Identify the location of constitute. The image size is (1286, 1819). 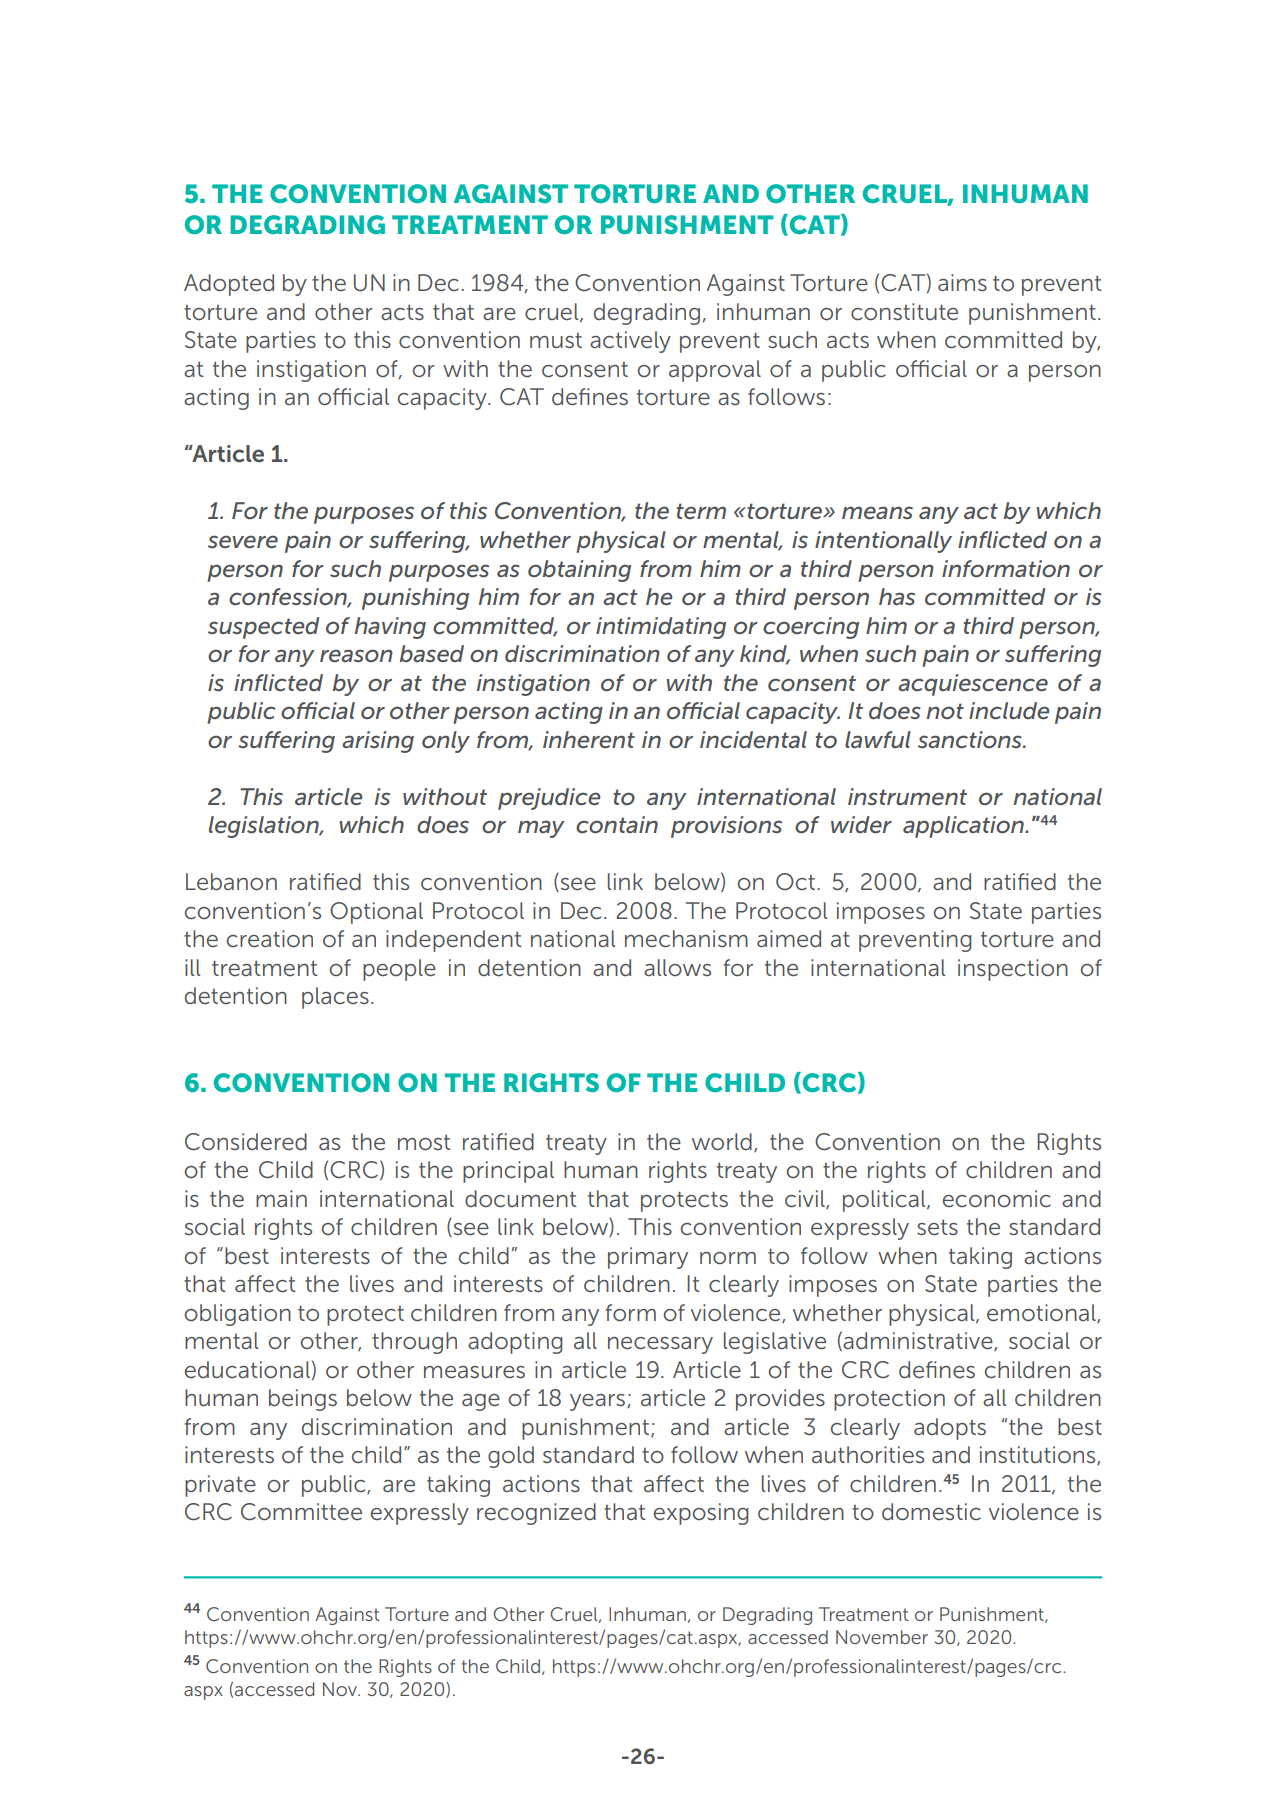
(904, 312).
